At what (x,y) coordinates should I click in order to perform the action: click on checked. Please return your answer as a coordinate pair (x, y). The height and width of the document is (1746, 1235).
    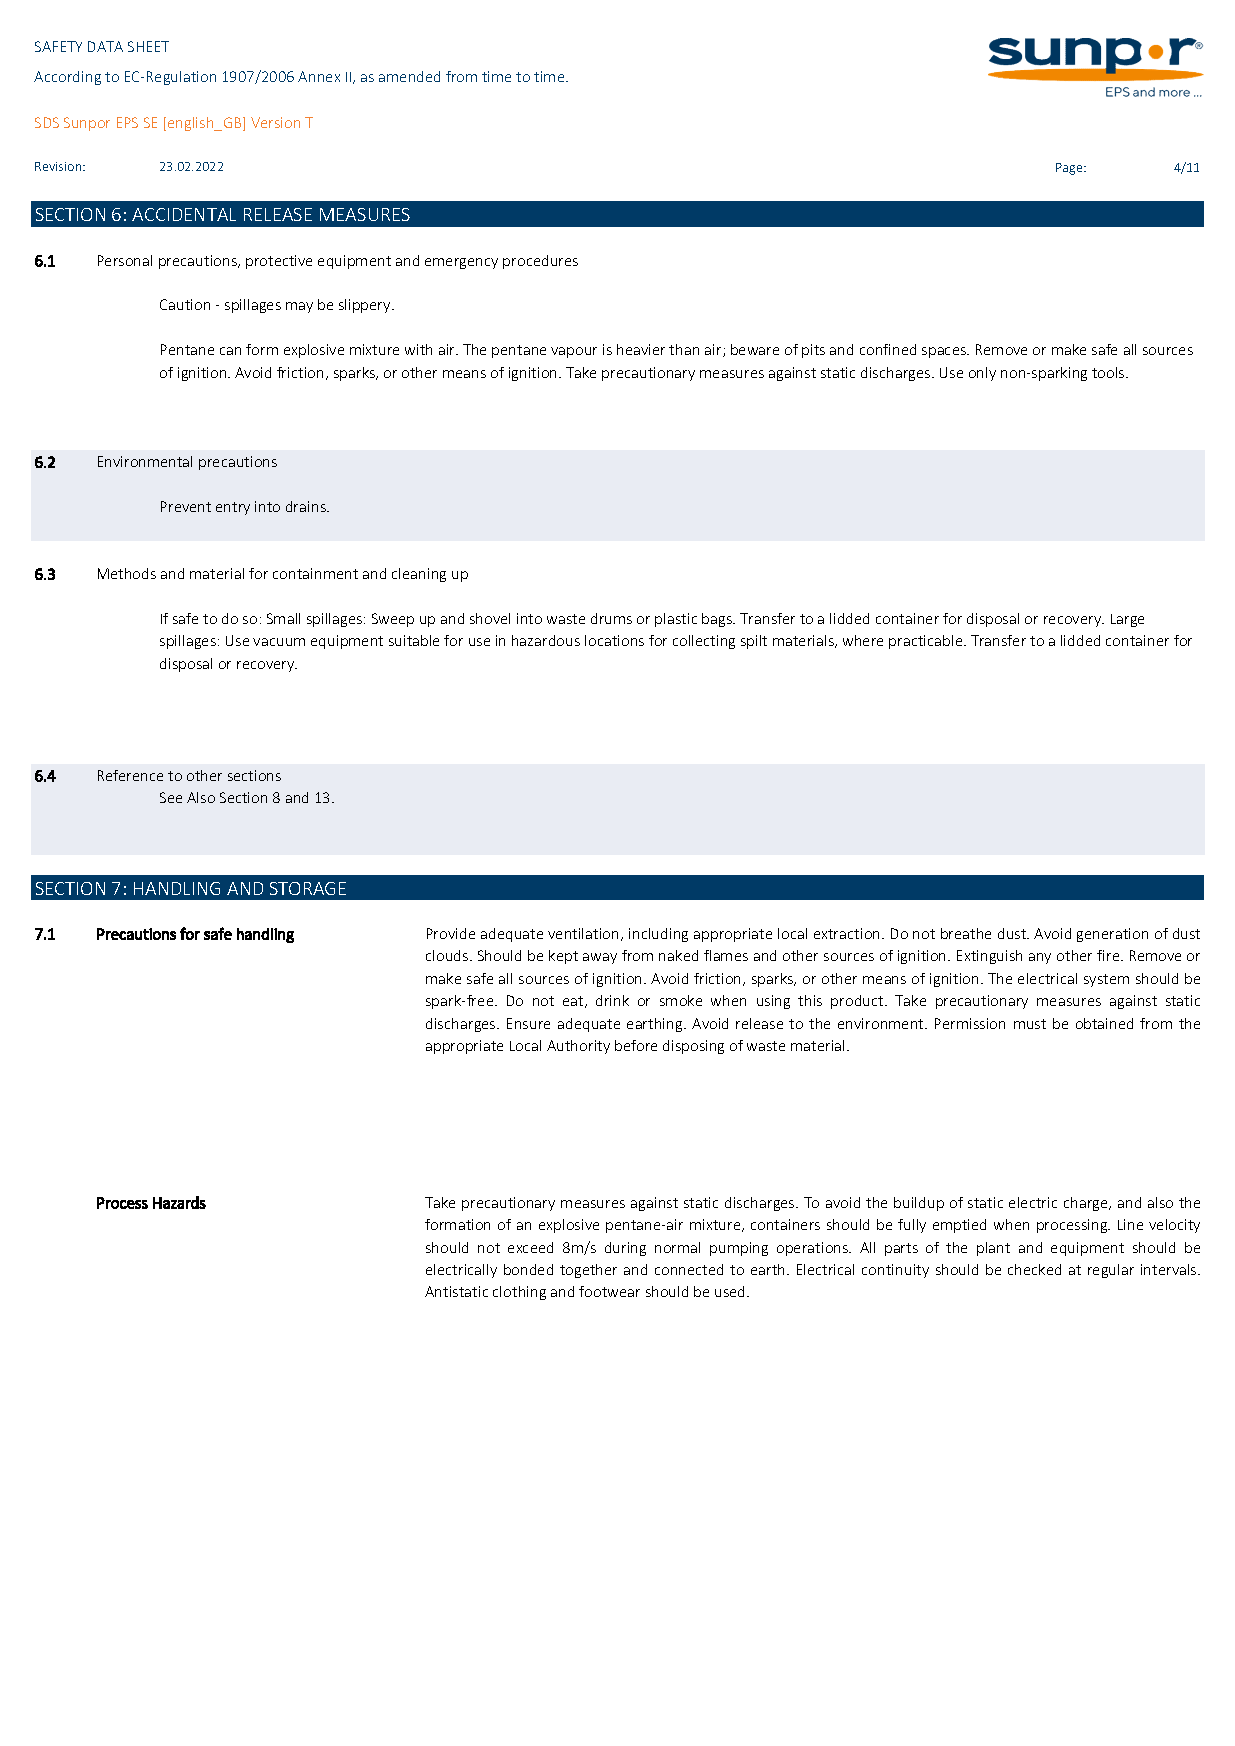
    Looking at the image, I should click on (1034, 1269).
